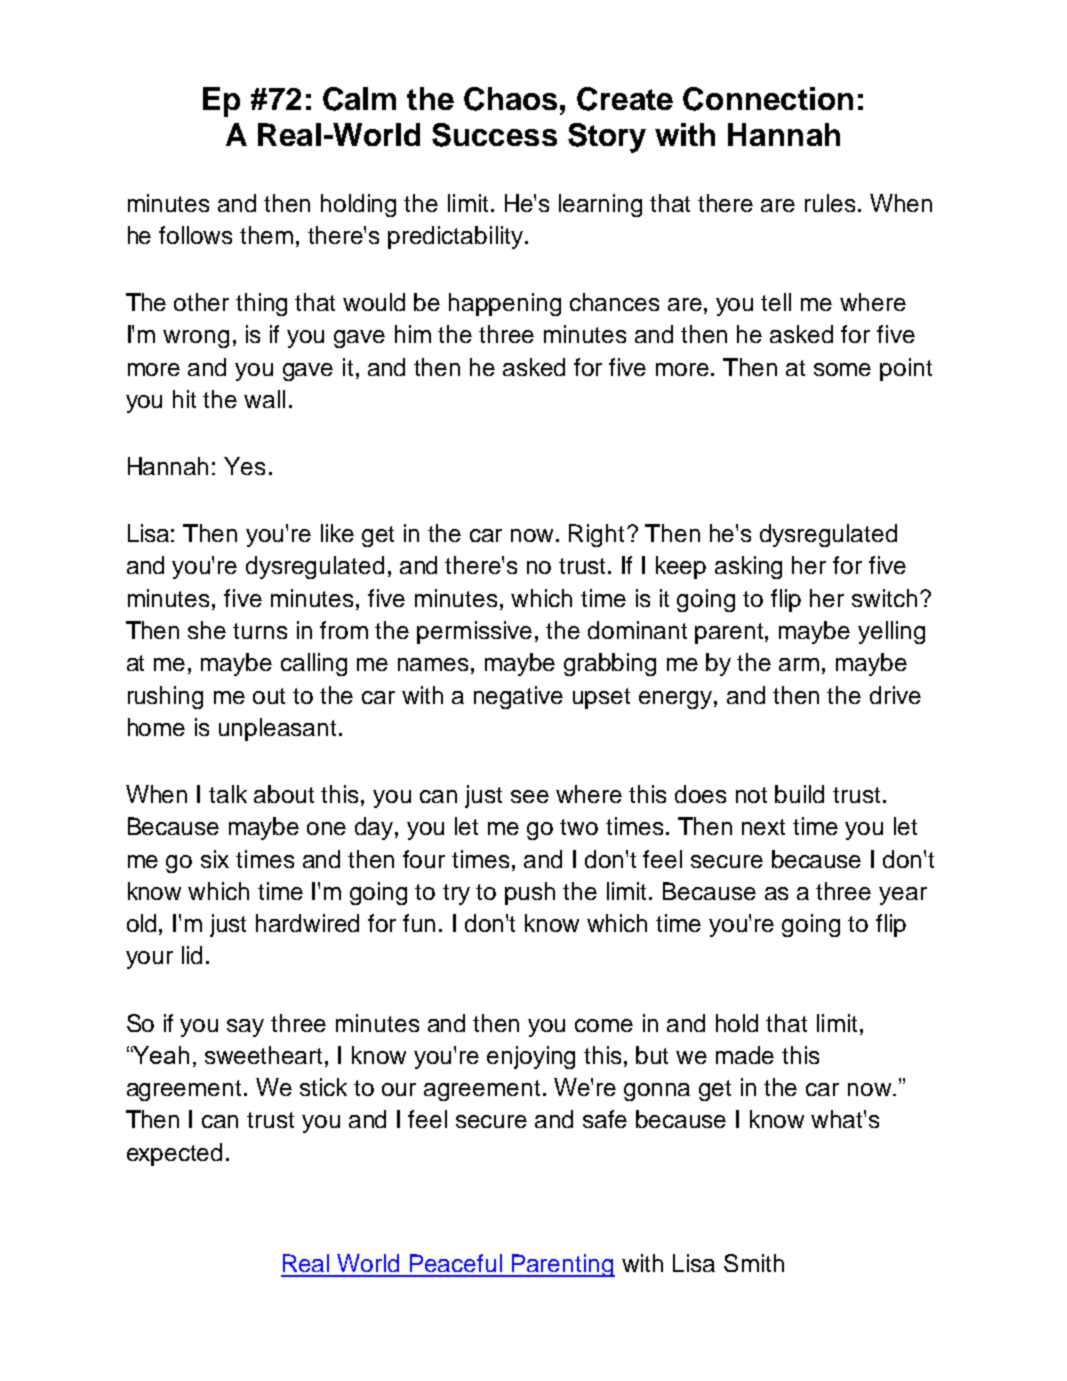  What do you see at coordinates (748, 567) in the image?
I see `asking` at bounding box center [748, 567].
